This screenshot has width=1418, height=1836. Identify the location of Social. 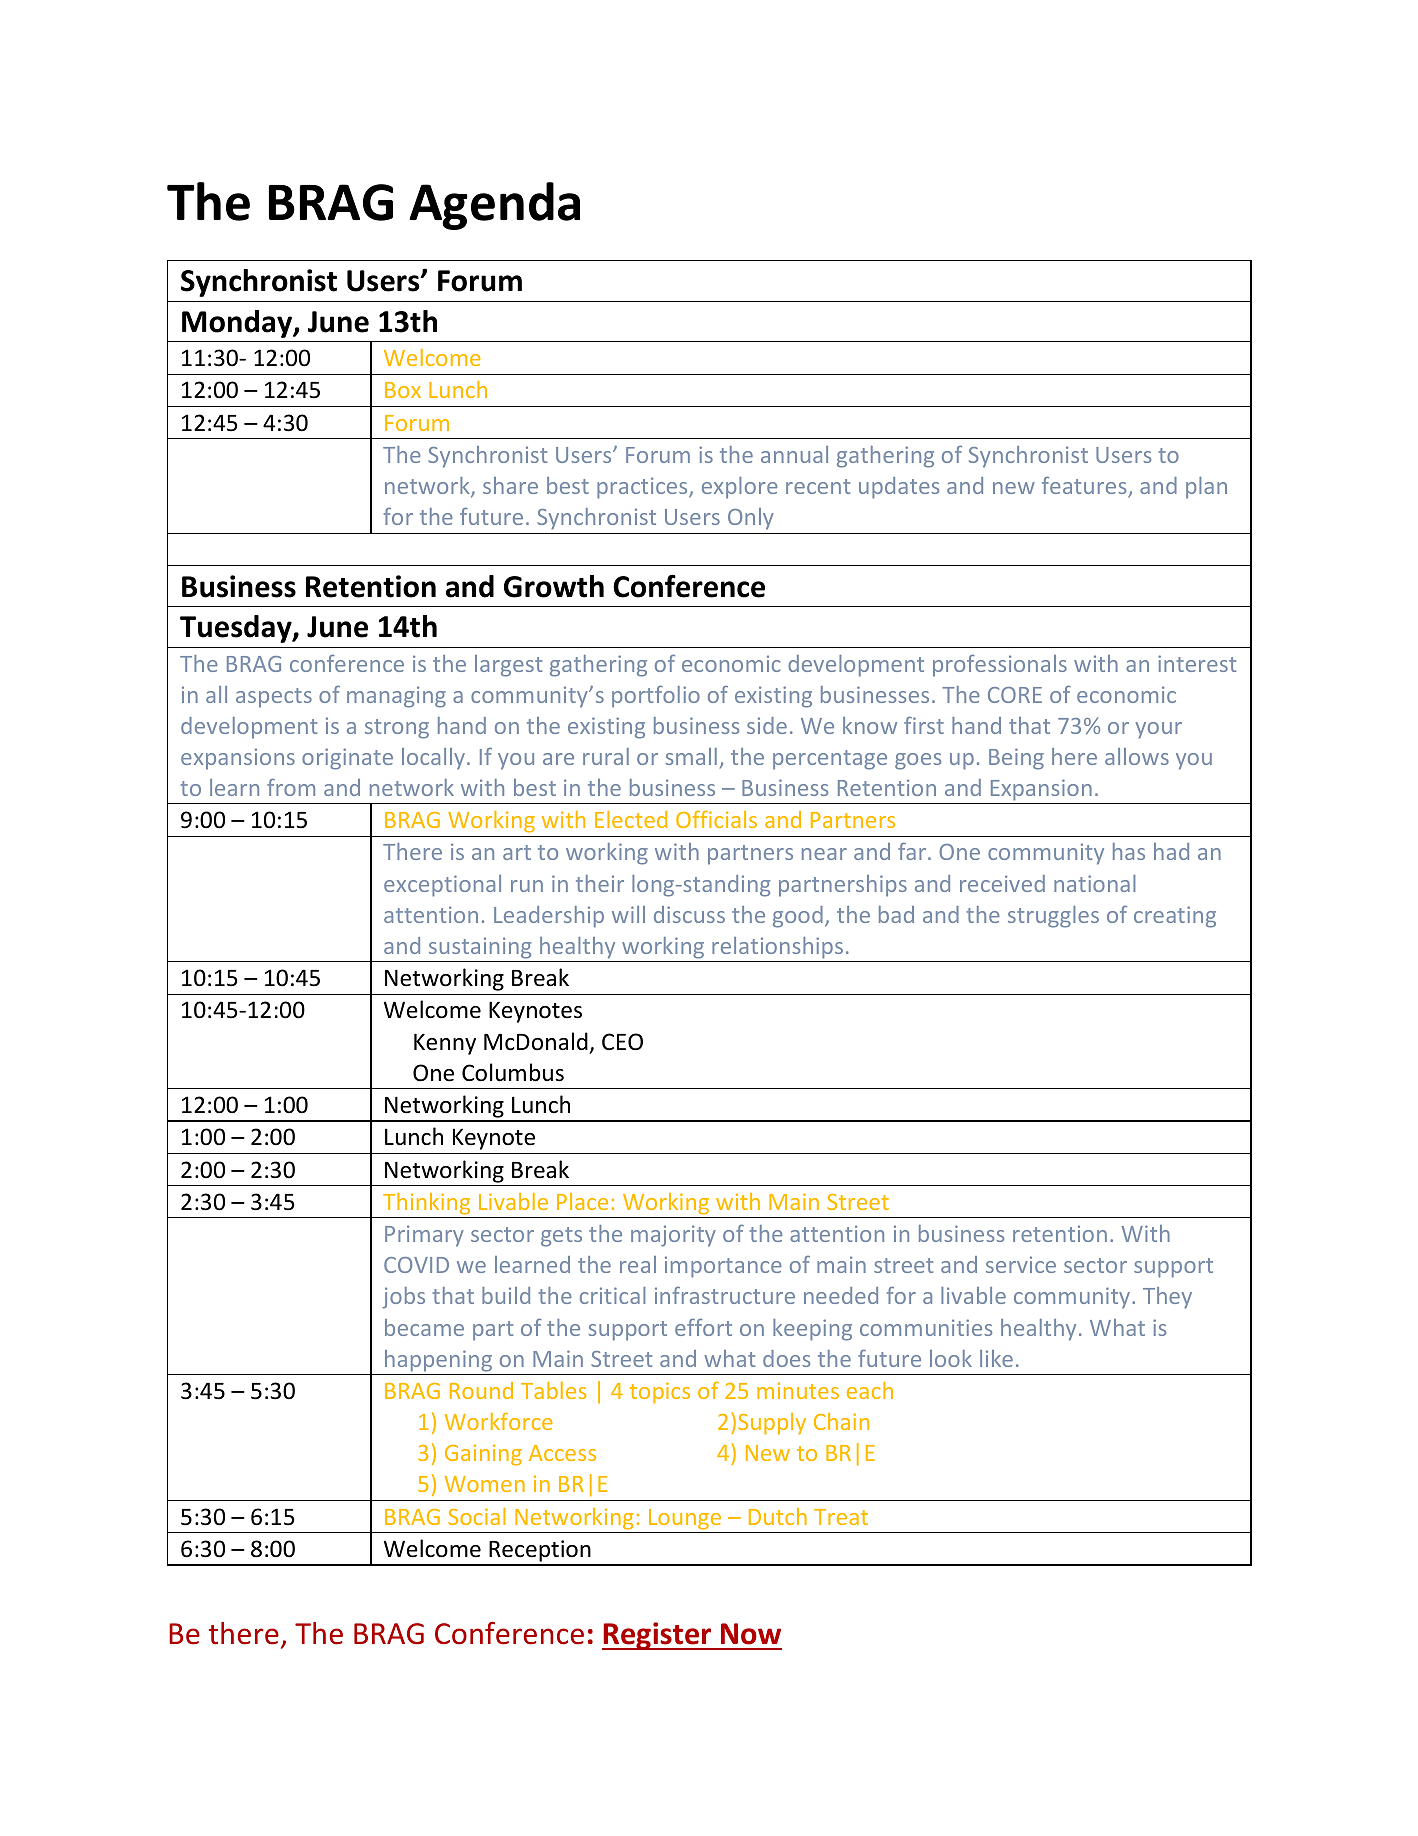
(477, 1516).
